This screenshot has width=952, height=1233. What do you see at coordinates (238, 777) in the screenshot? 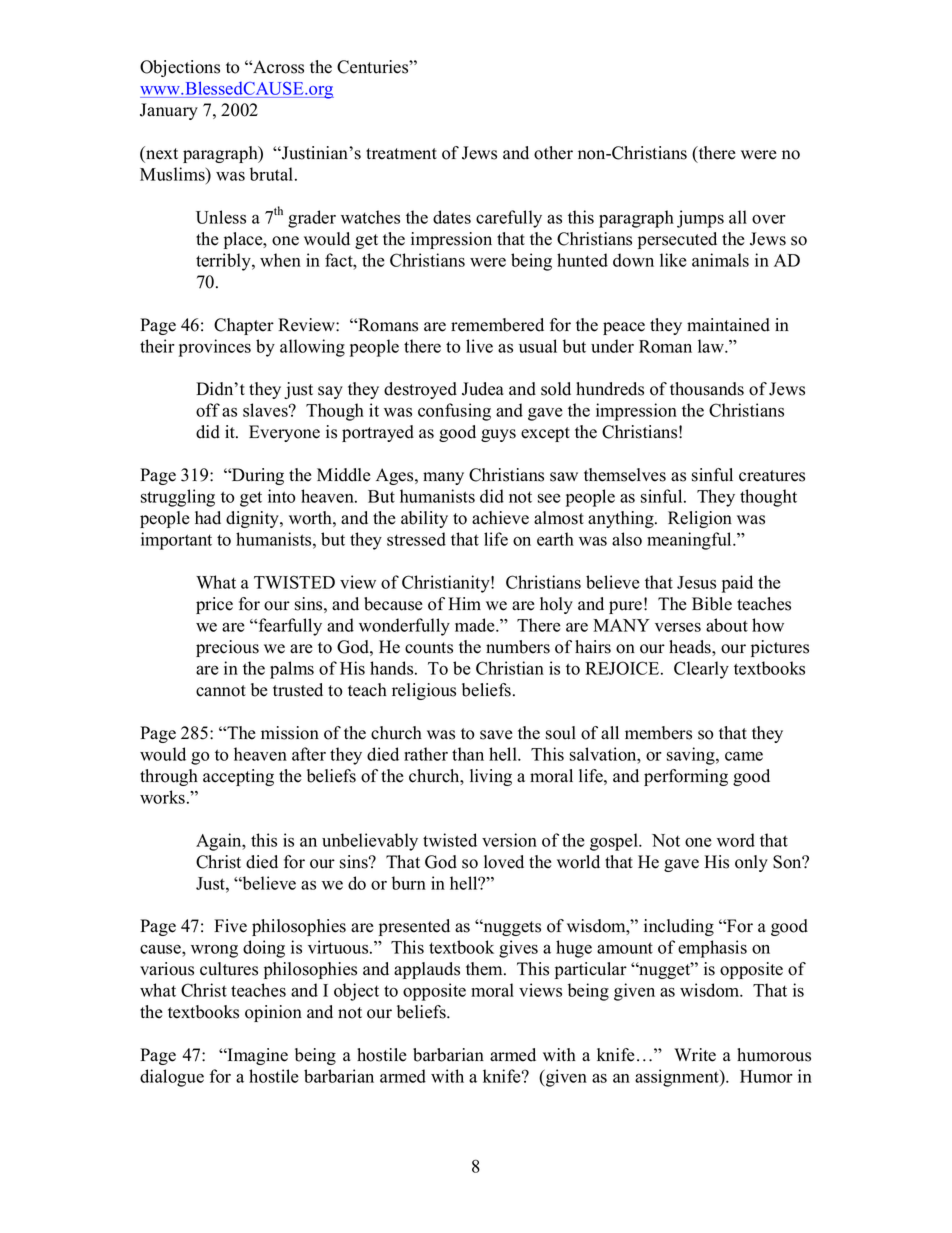
I see `accepting` at bounding box center [238, 777].
